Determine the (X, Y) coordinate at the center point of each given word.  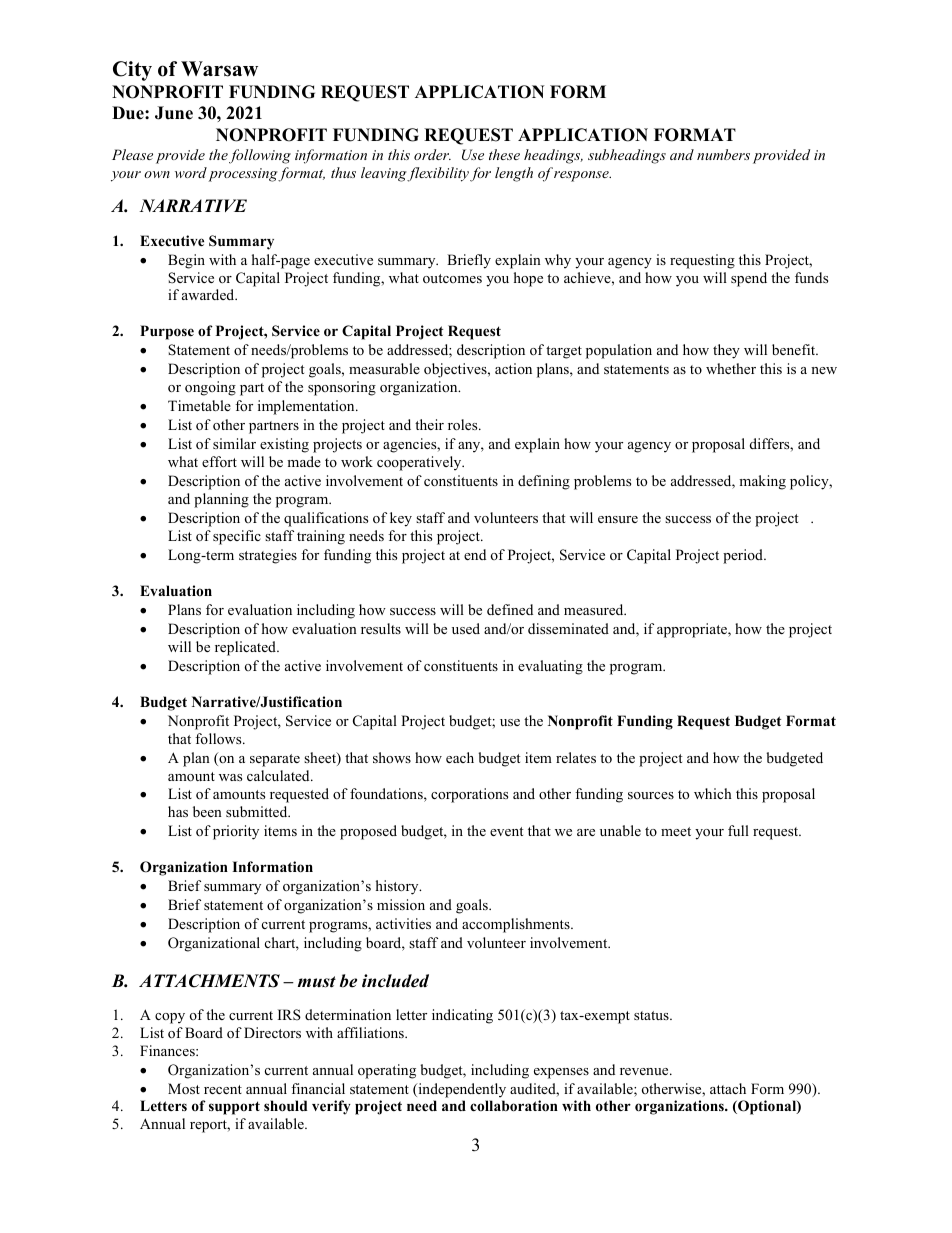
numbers (723, 154)
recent (223, 1089)
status (652, 1015)
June (174, 113)
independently (461, 1090)
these (504, 154)
